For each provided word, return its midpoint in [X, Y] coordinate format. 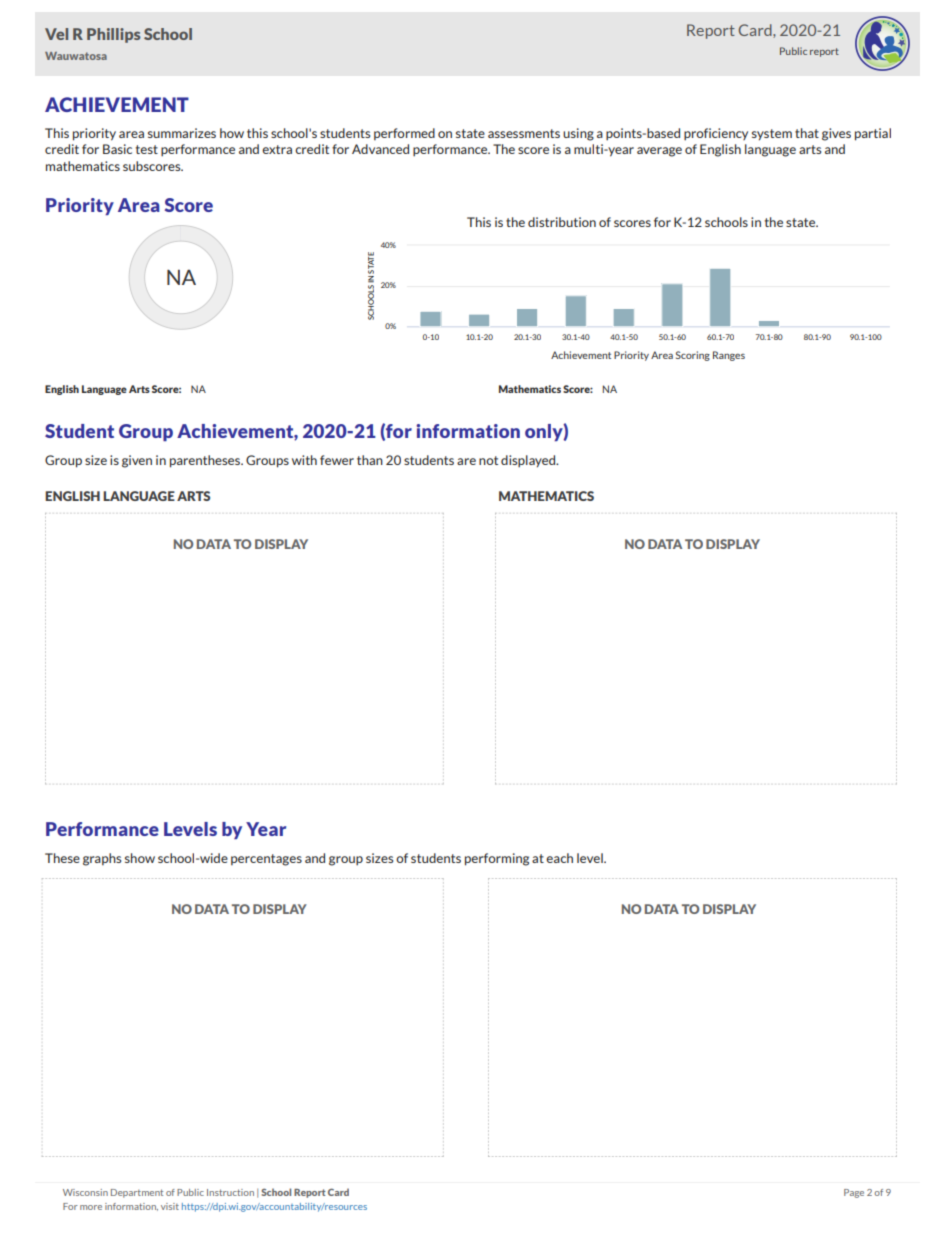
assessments [524, 133]
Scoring [693, 356]
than [370, 460]
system [772, 135]
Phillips [114, 35]
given [137, 461]
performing [497, 859]
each [559, 858]
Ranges [729, 356]
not [488, 460]
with [304, 460]
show [140, 858]
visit [170, 1206]
